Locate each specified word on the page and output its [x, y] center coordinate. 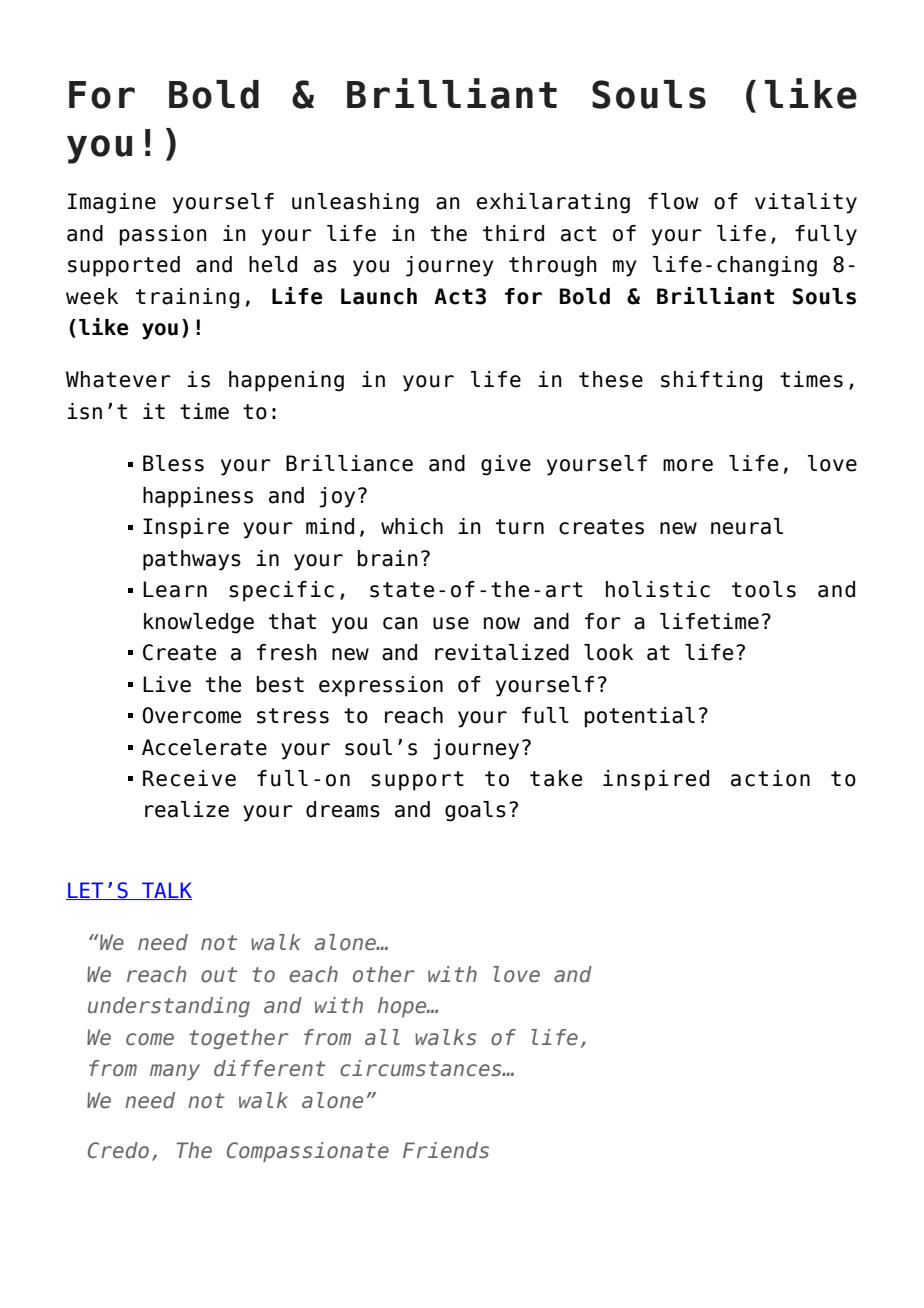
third [513, 233]
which [412, 526]
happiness [198, 497]
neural [747, 526]
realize [187, 809]
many [175, 1072]
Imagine [112, 203]
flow [673, 201]
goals [475, 811]
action [770, 778]
